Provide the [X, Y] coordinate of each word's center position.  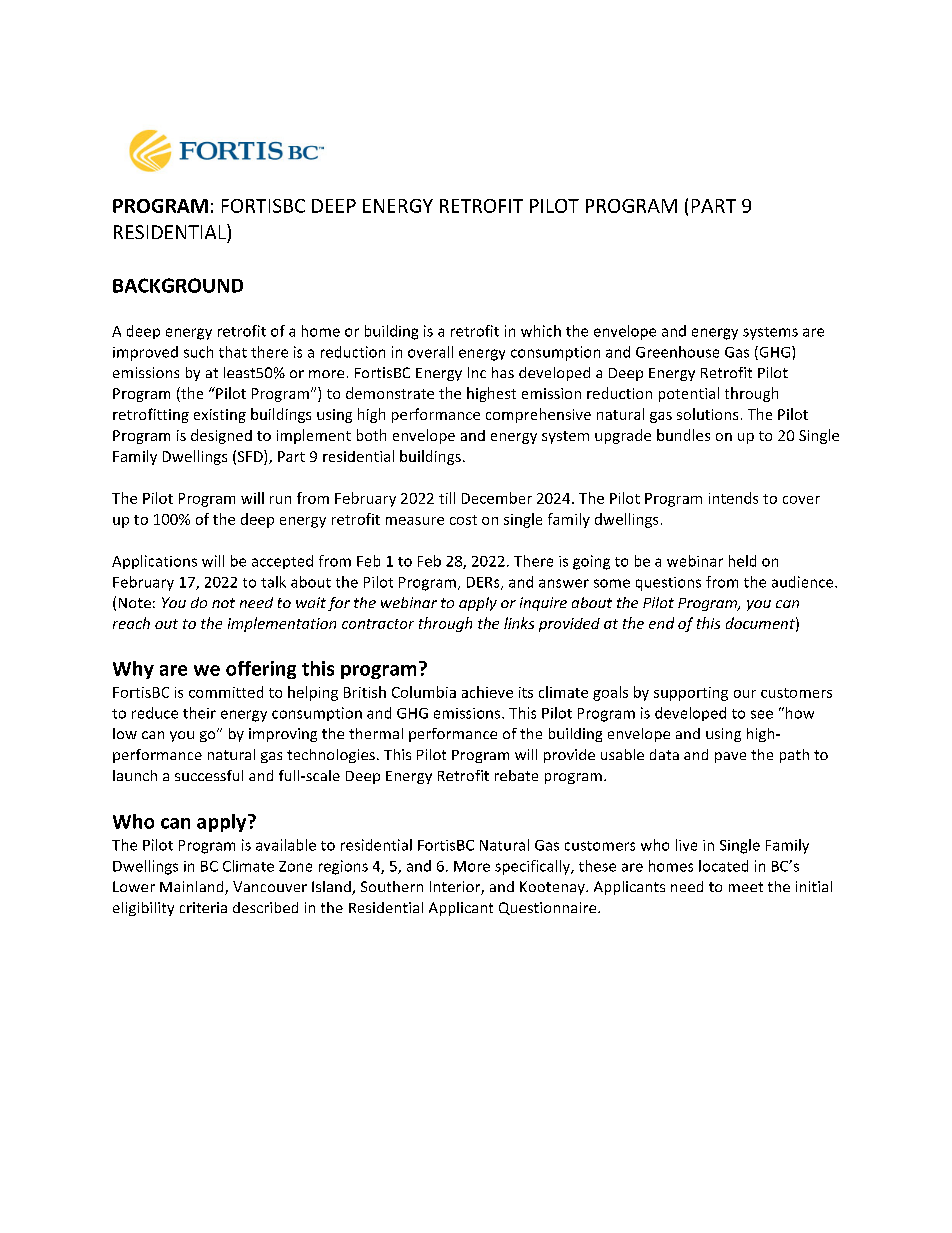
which [541, 331]
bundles [683, 435]
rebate [516, 775]
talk [273, 582]
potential [689, 394]
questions [668, 584]
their [199, 713]
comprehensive [538, 415]
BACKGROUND [178, 285]
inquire [543, 604]
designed [221, 436]
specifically [533, 867]
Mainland [193, 888]
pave [730, 757]
